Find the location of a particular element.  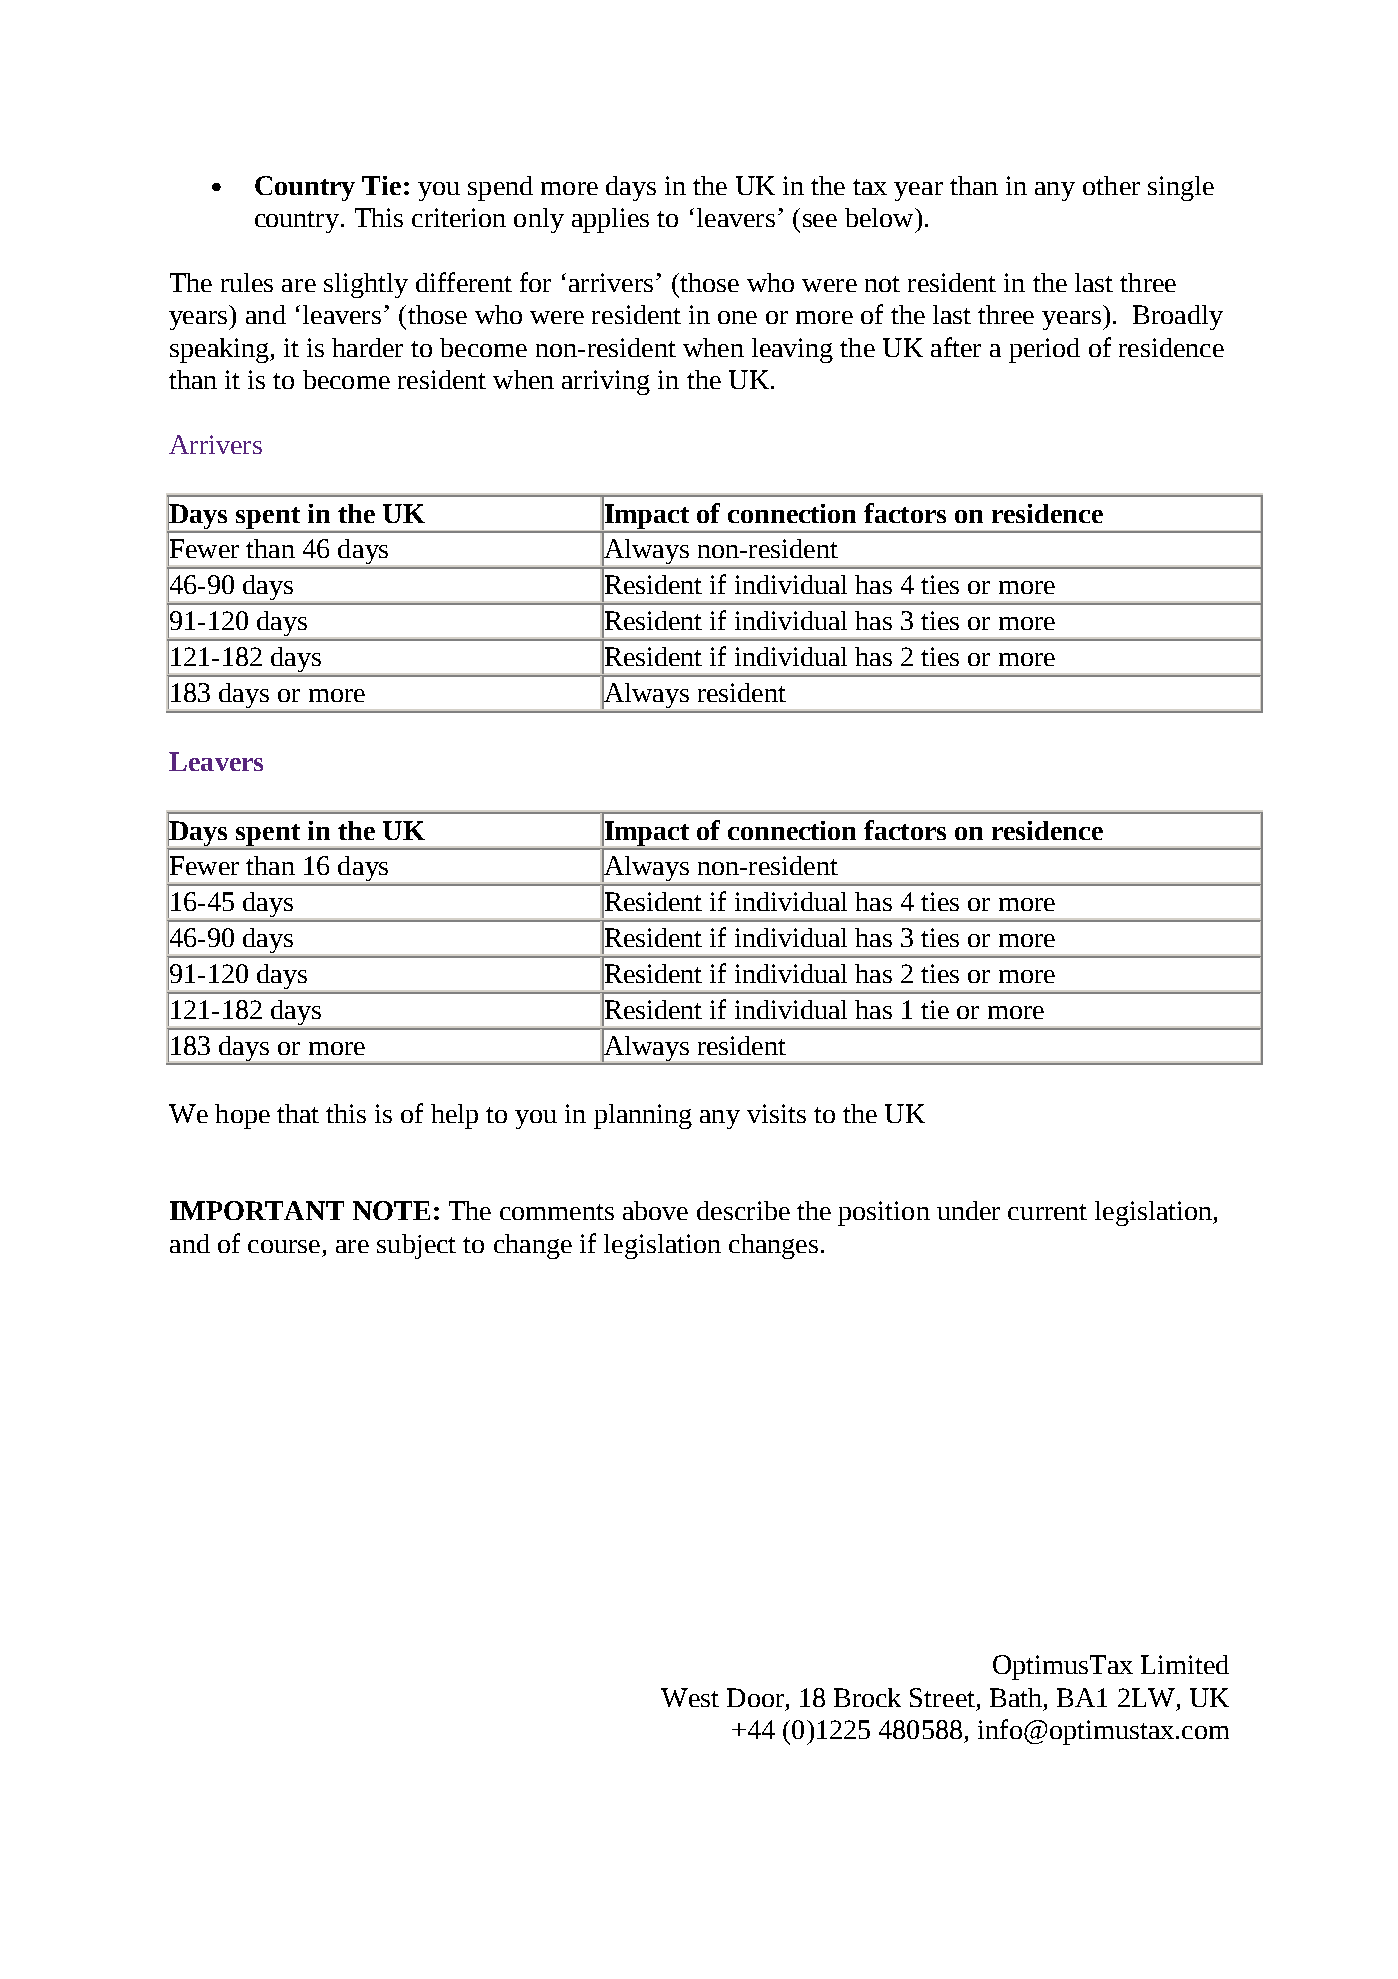

slightly is located at coordinates (366, 285).
